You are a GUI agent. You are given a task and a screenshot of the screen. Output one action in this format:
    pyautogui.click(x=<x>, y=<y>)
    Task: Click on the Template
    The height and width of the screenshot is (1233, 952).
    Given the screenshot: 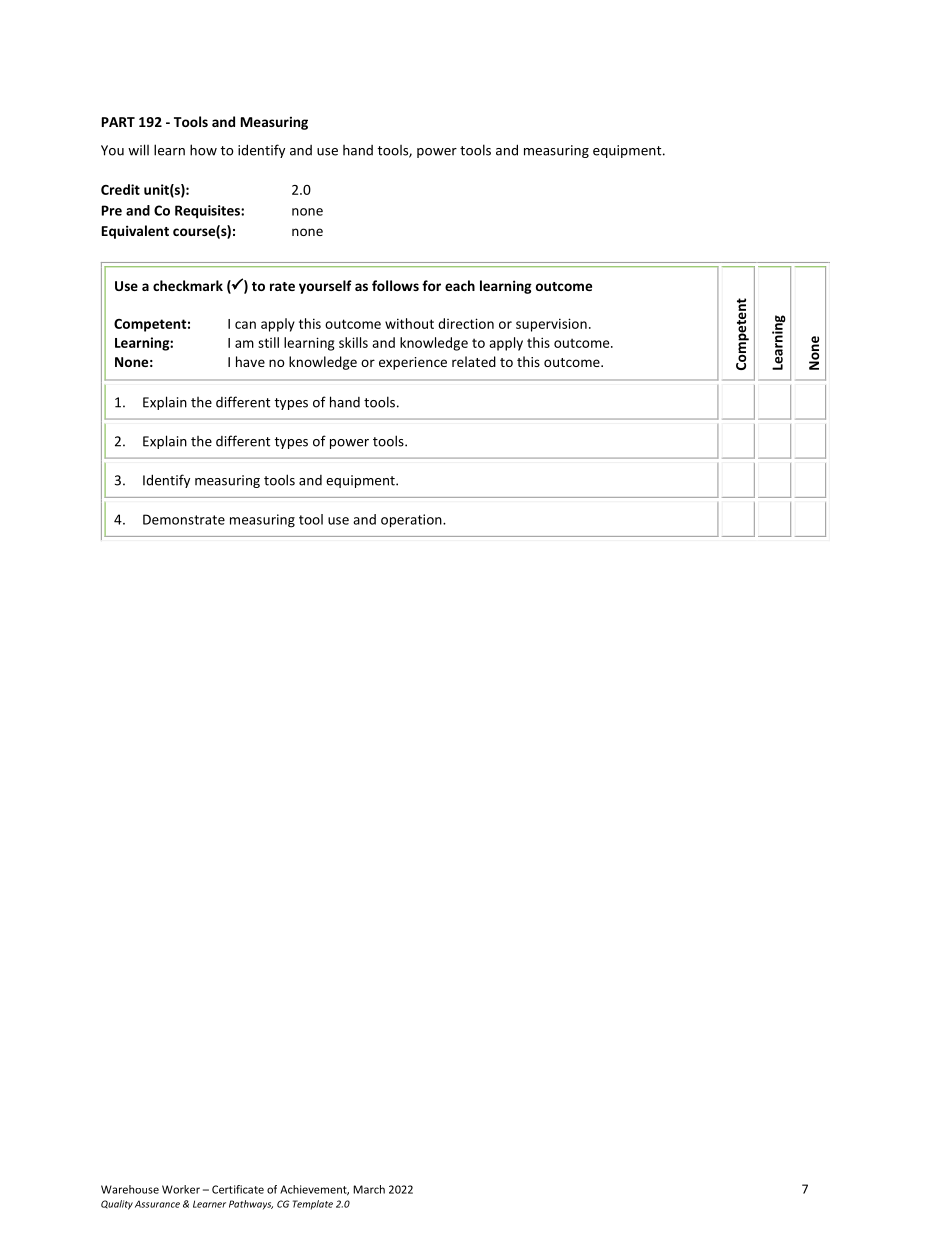 What is the action you would take?
    pyautogui.click(x=313, y=1205)
